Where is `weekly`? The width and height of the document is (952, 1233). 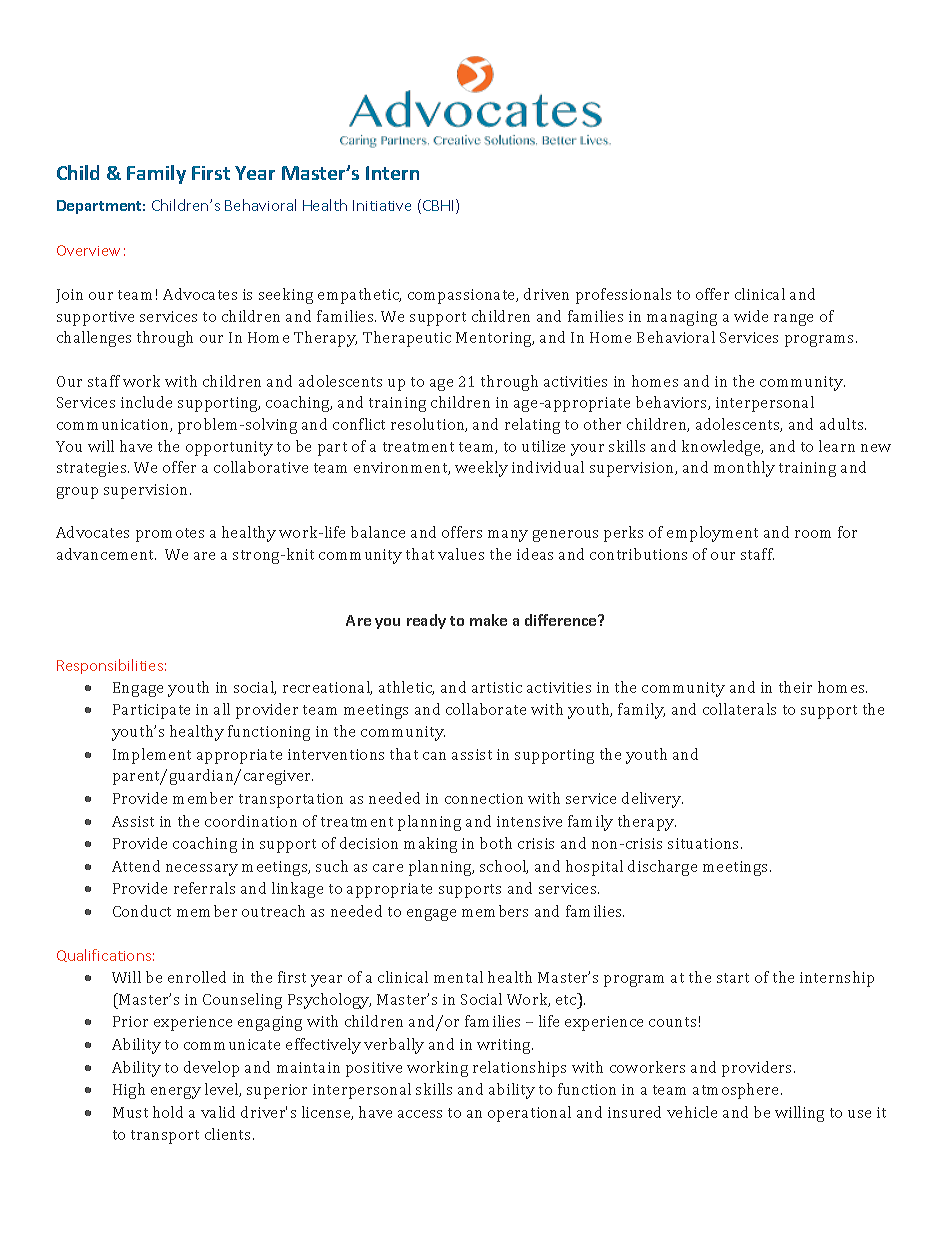
weekly is located at coordinates (481, 469).
